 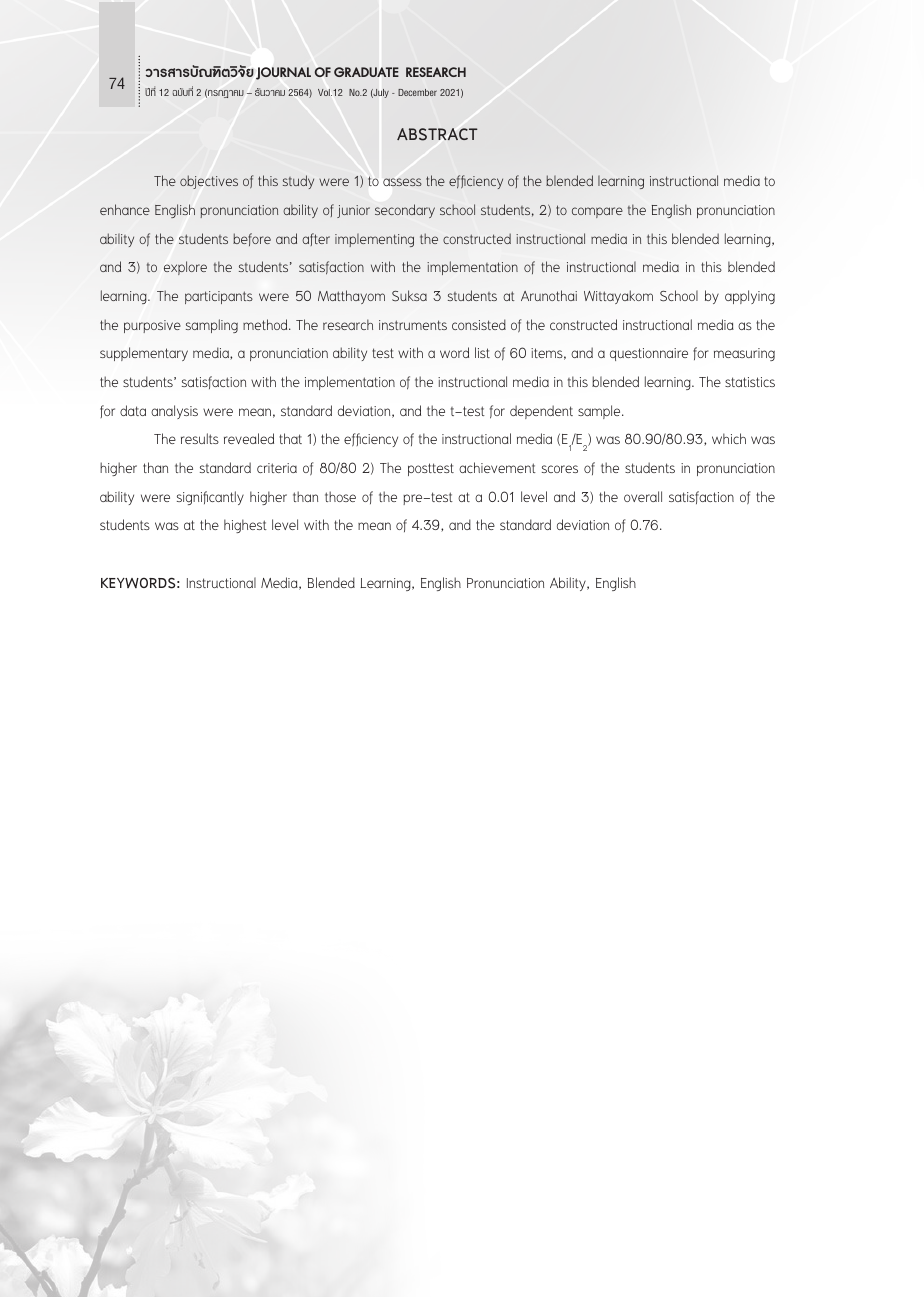 What do you see at coordinates (437, 134) in the screenshot?
I see `ABSTRACT` at bounding box center [437, 134].
